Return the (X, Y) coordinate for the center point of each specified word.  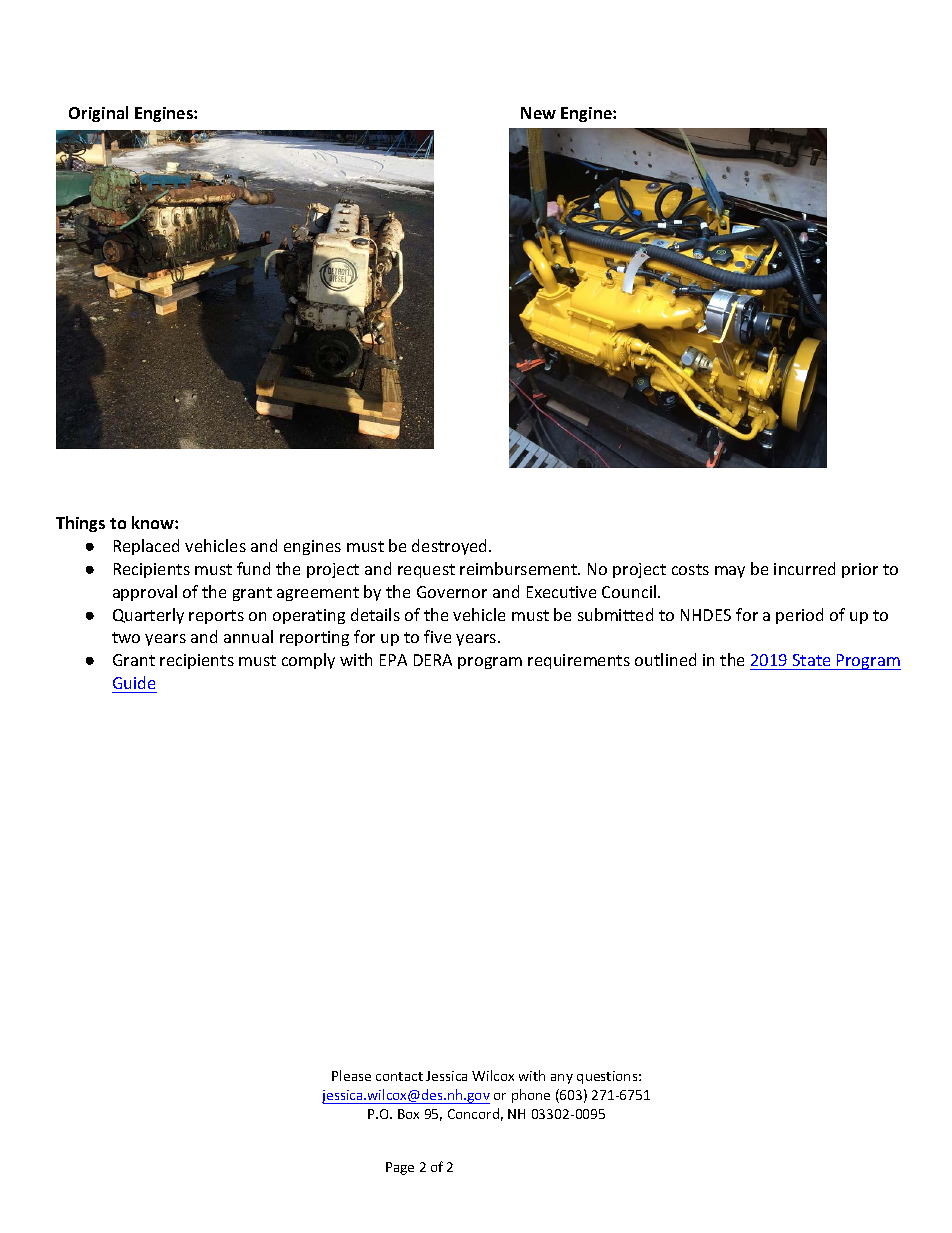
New (538, 113)
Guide (134, 682)
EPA (393, 660)
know (154, 522)
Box (408, 1114)
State (811, 660)
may (730, 572)
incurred (804, 568)
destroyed (451, 547)
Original (98, 114)
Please (351, 1075)
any (562, 1079)
